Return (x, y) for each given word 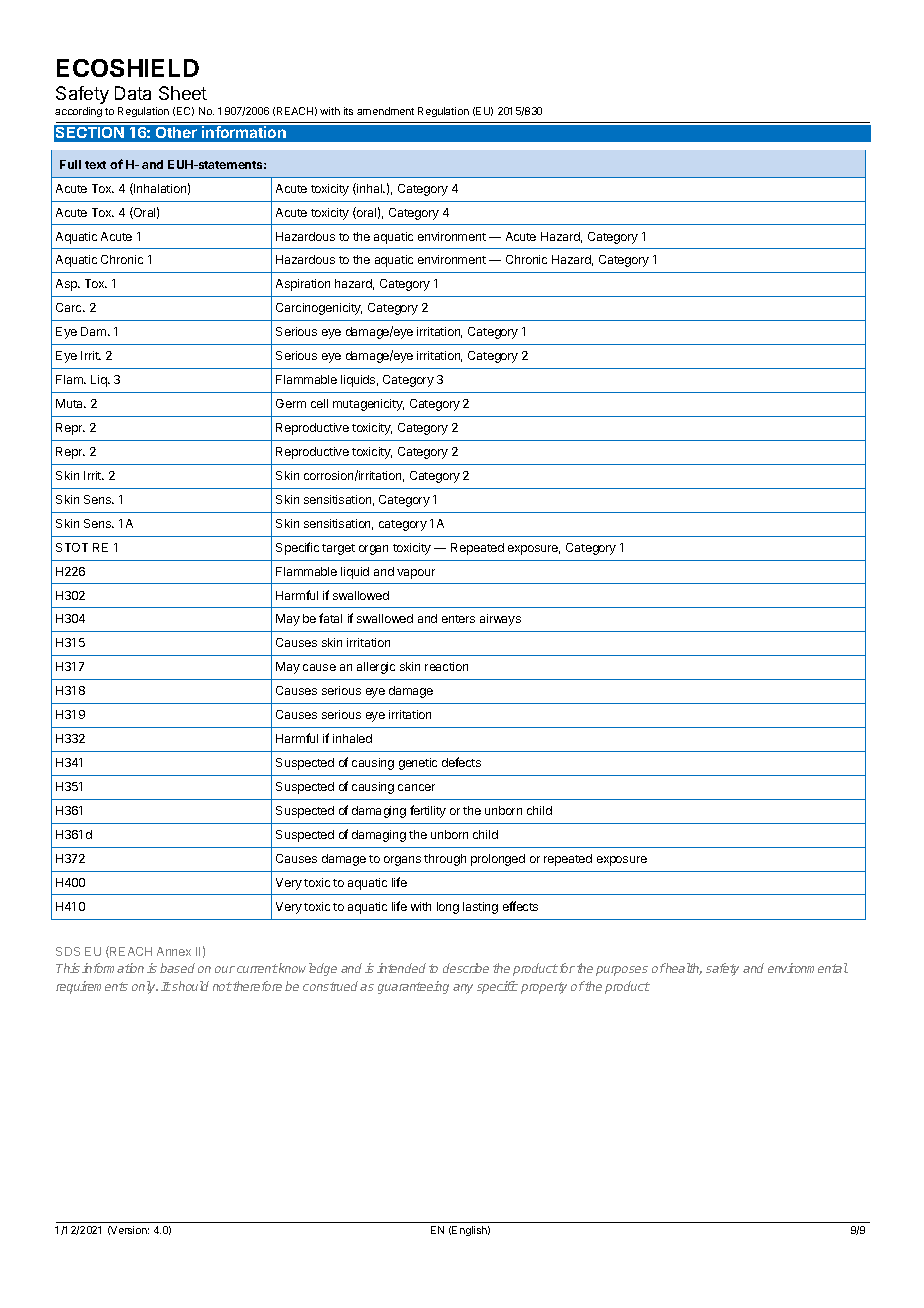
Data (133, 93)
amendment (385, 111)
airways (500, 620)
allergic (376, 668)
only (145, 987)
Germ (291, 403)
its (348, 111)
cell (319, 403)
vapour (416, 574)
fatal (330, 618)
